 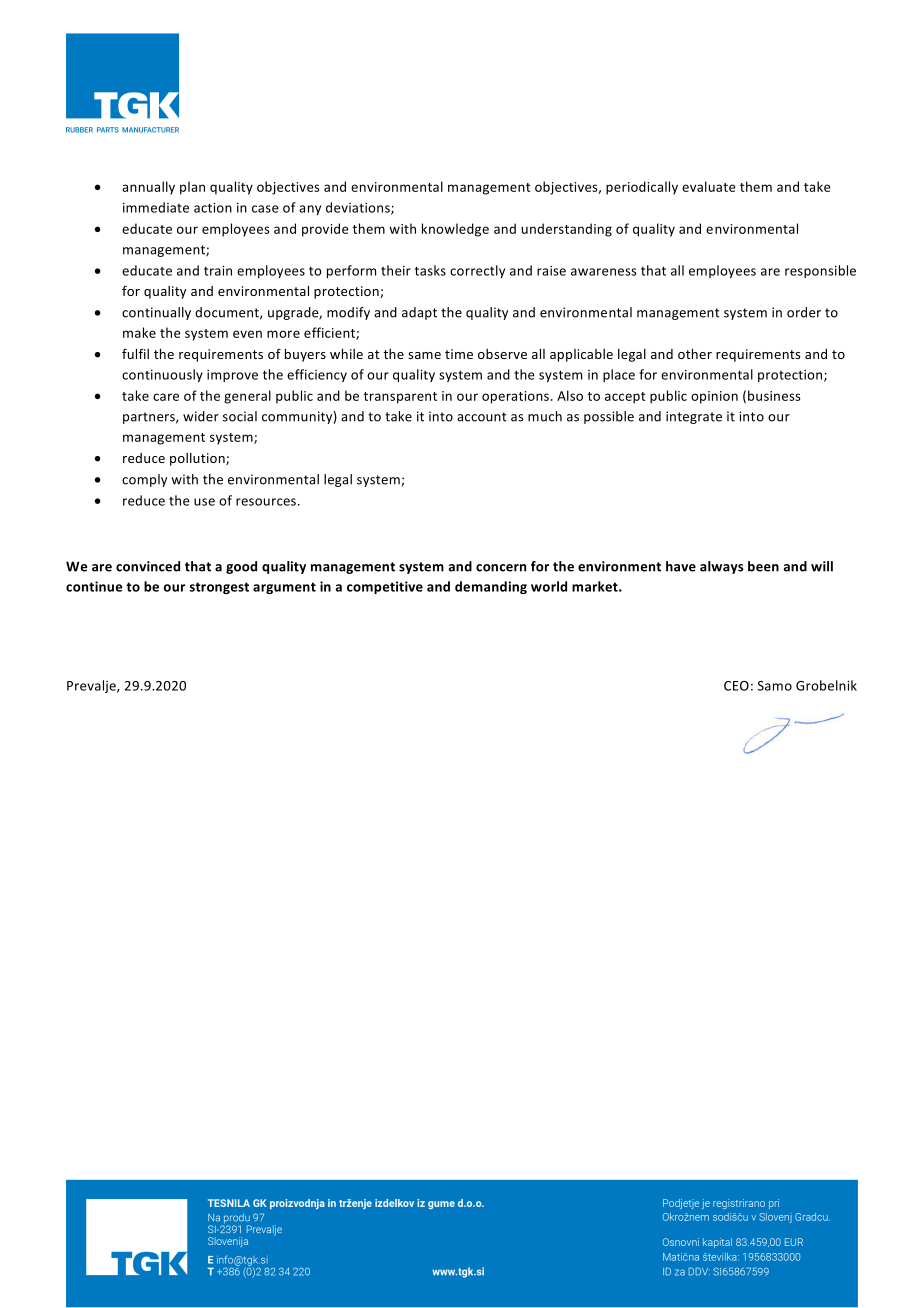 I want to click on evaluate, so click(x=709, y=186).
